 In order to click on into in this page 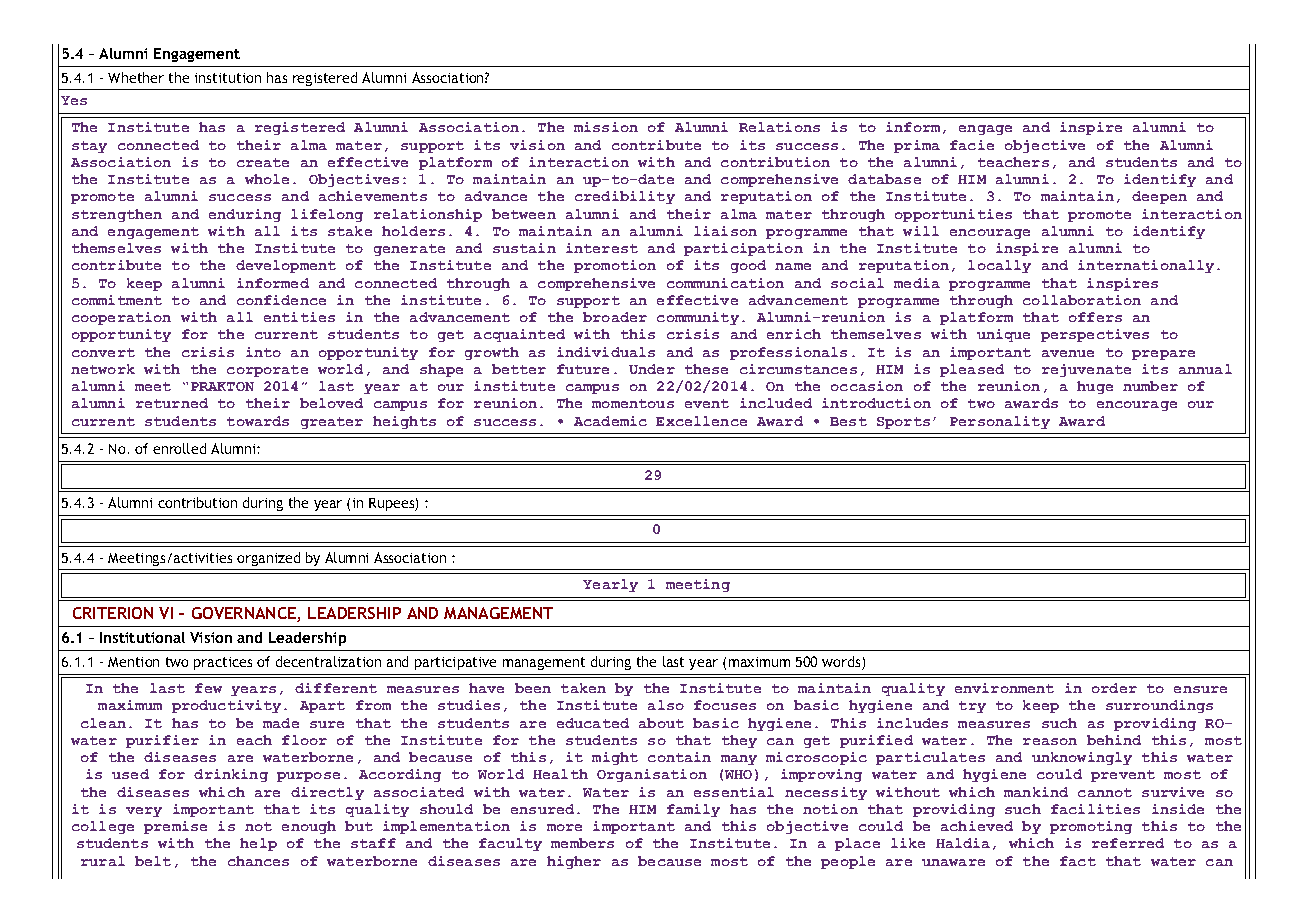, I will do `click(263, 352)`.
